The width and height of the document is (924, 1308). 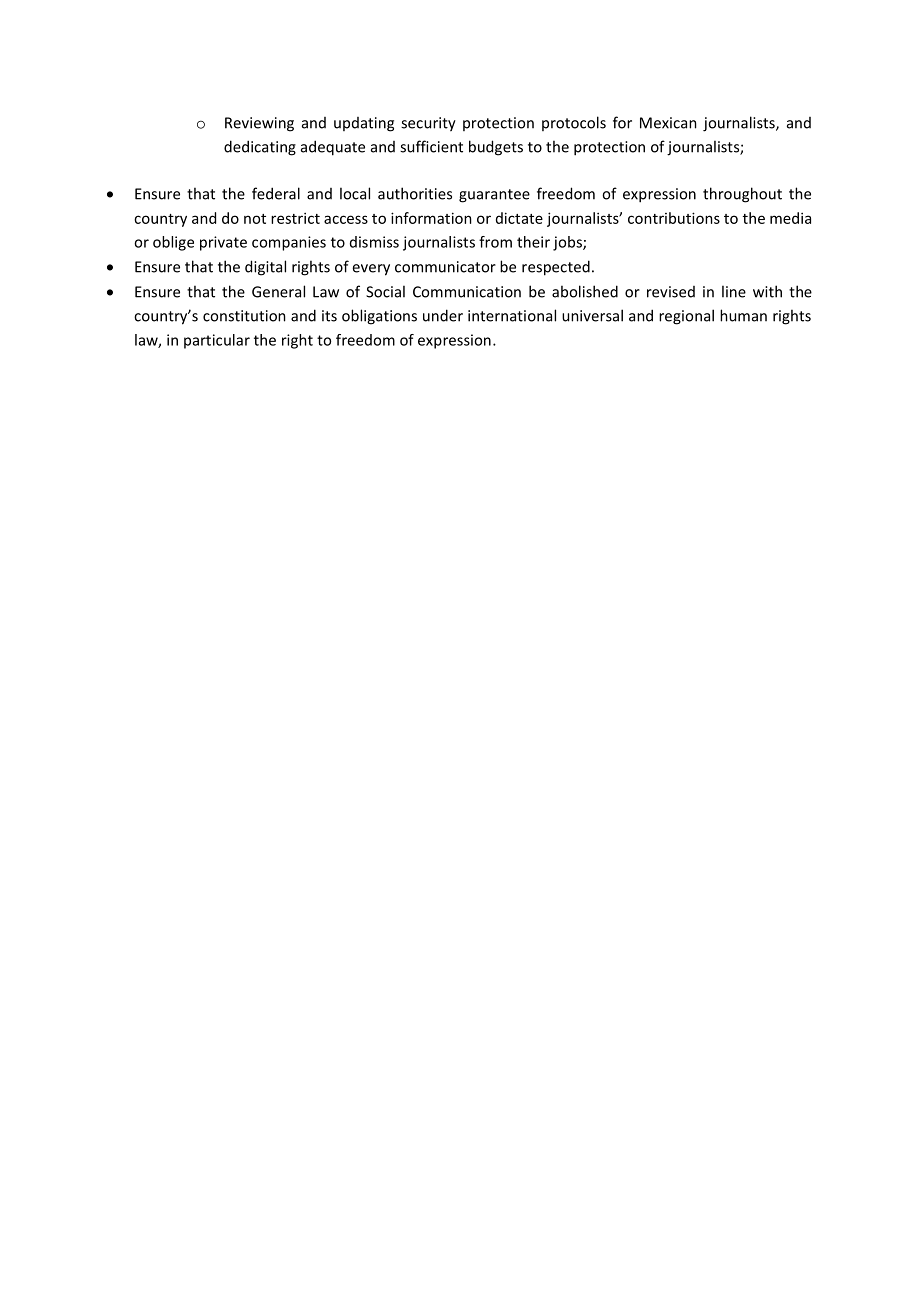 I want to click on guarantee, so click(x=494, y=196).
